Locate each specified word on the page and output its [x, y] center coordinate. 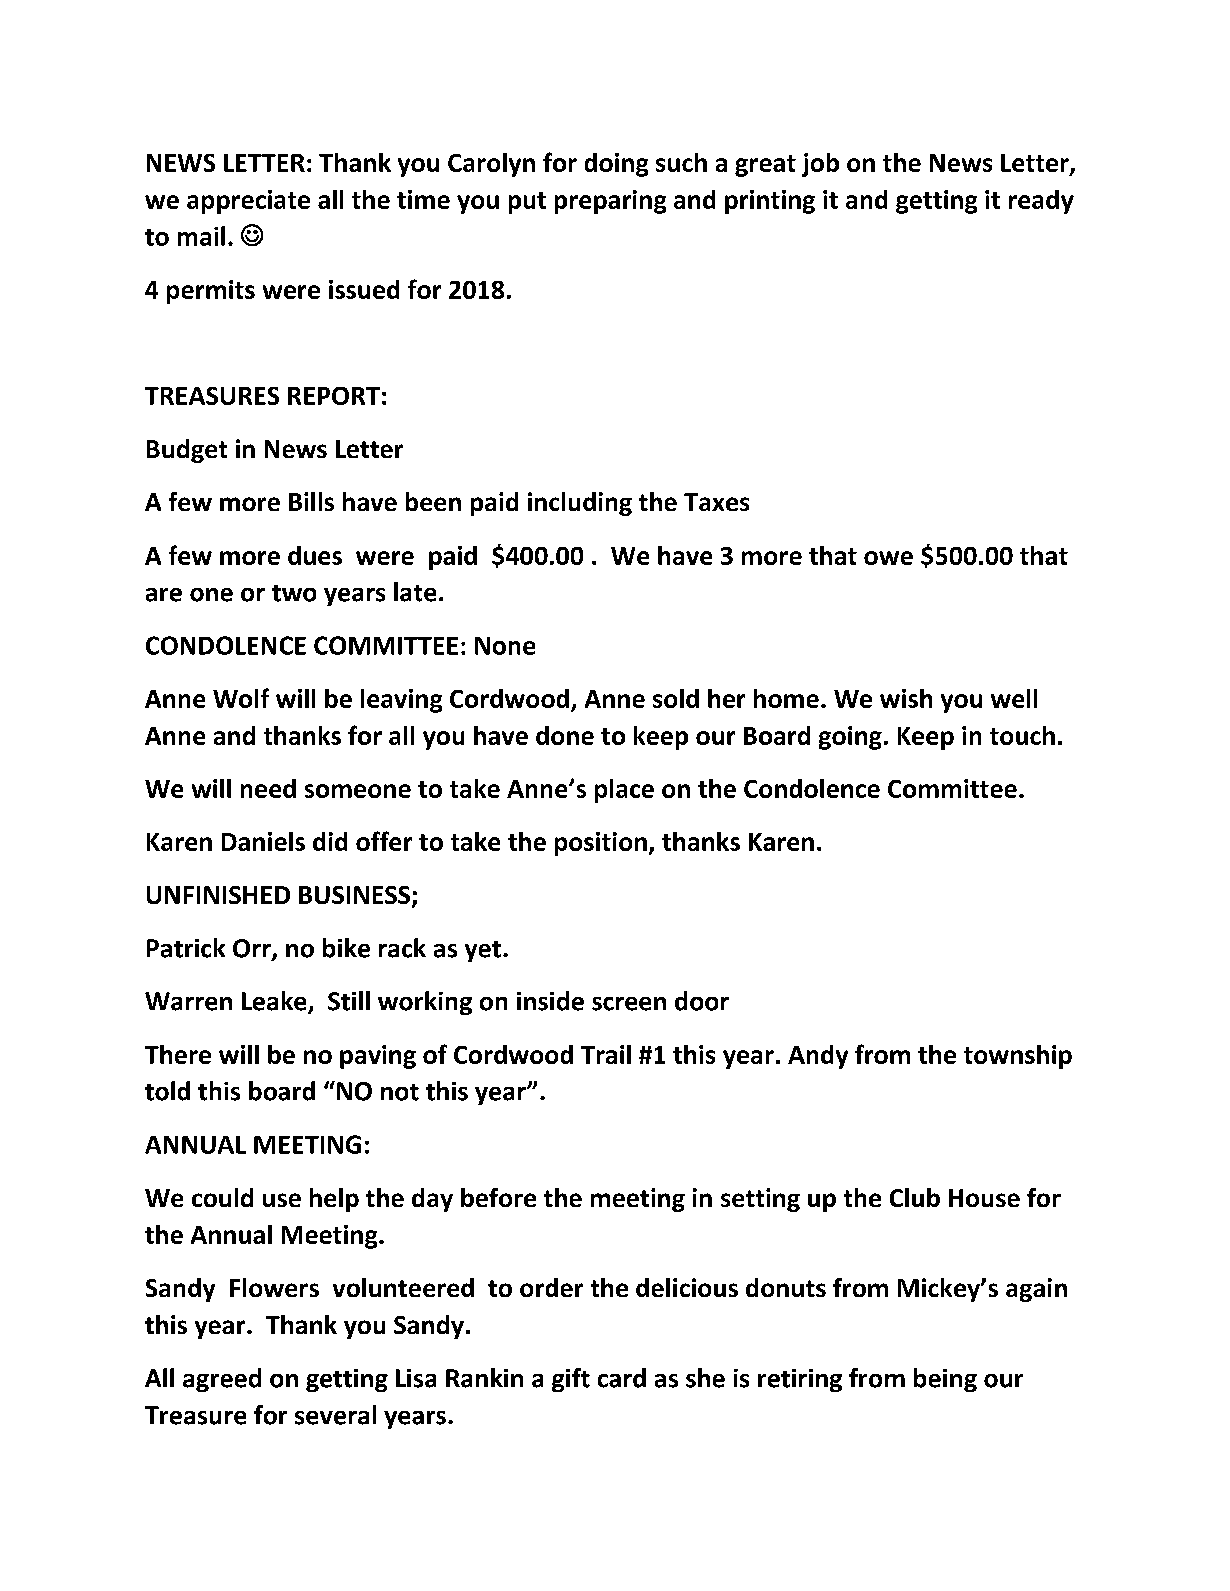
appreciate [248, 202]
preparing [610, 202]
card [622, 1378]
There [178, 1054]
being [945, 1380]
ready [1041, 202]
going [850, 738]
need [268, 788]
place [624, 791]
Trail [606, 1054]
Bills [311, 501]
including [580, 504]
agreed [222, 1380]
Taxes [716, 502]
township [1018, 1057]
